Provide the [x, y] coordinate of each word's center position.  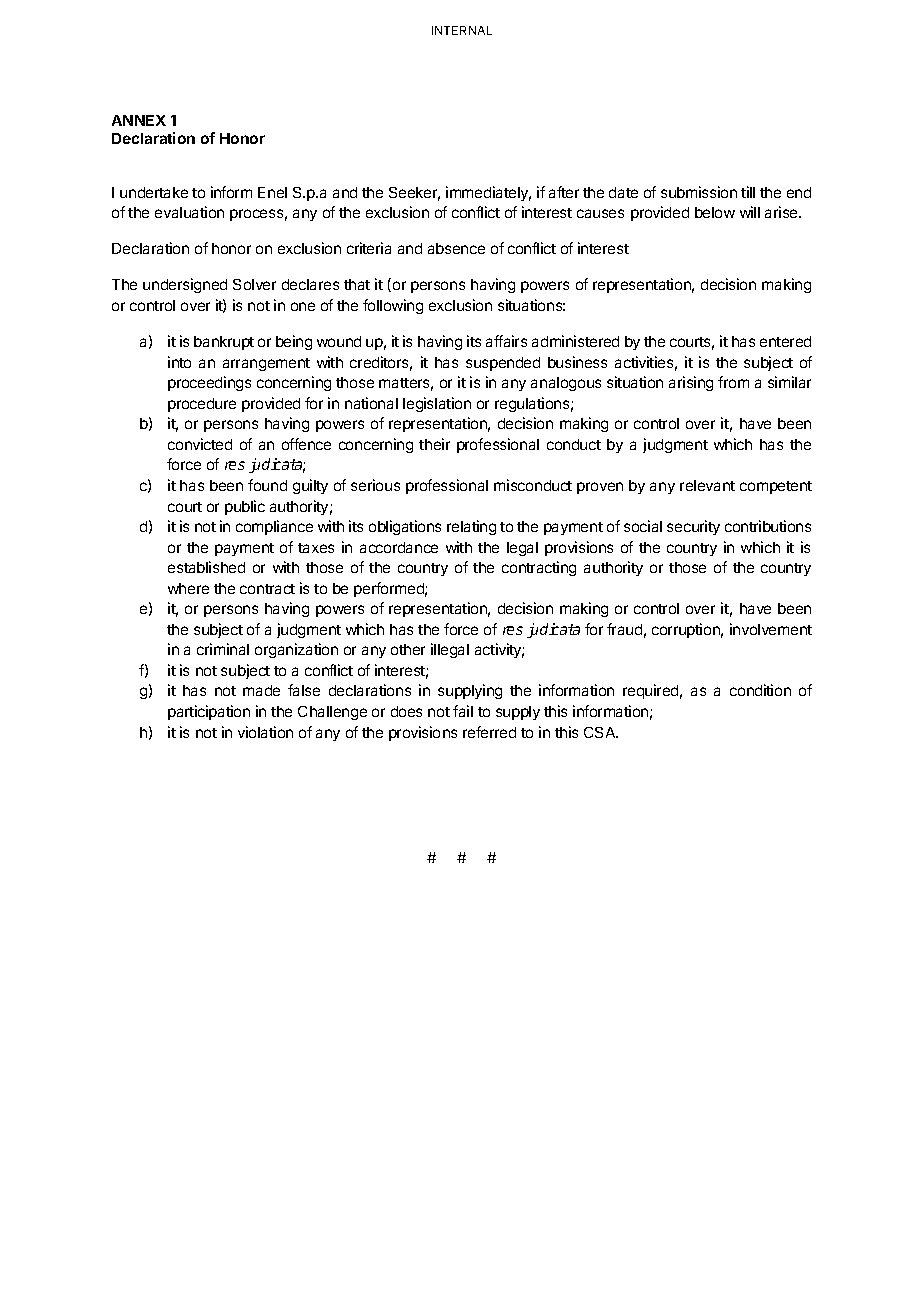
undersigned [185, 285]
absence [456, 248]
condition [760, 690]
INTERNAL [462, 30]
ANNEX [139, 120]
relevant [707, 485]
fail [463, 711]
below [715, 212]
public [245, 507]
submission [699, 192]
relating [471, 527]
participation [209, 712]
